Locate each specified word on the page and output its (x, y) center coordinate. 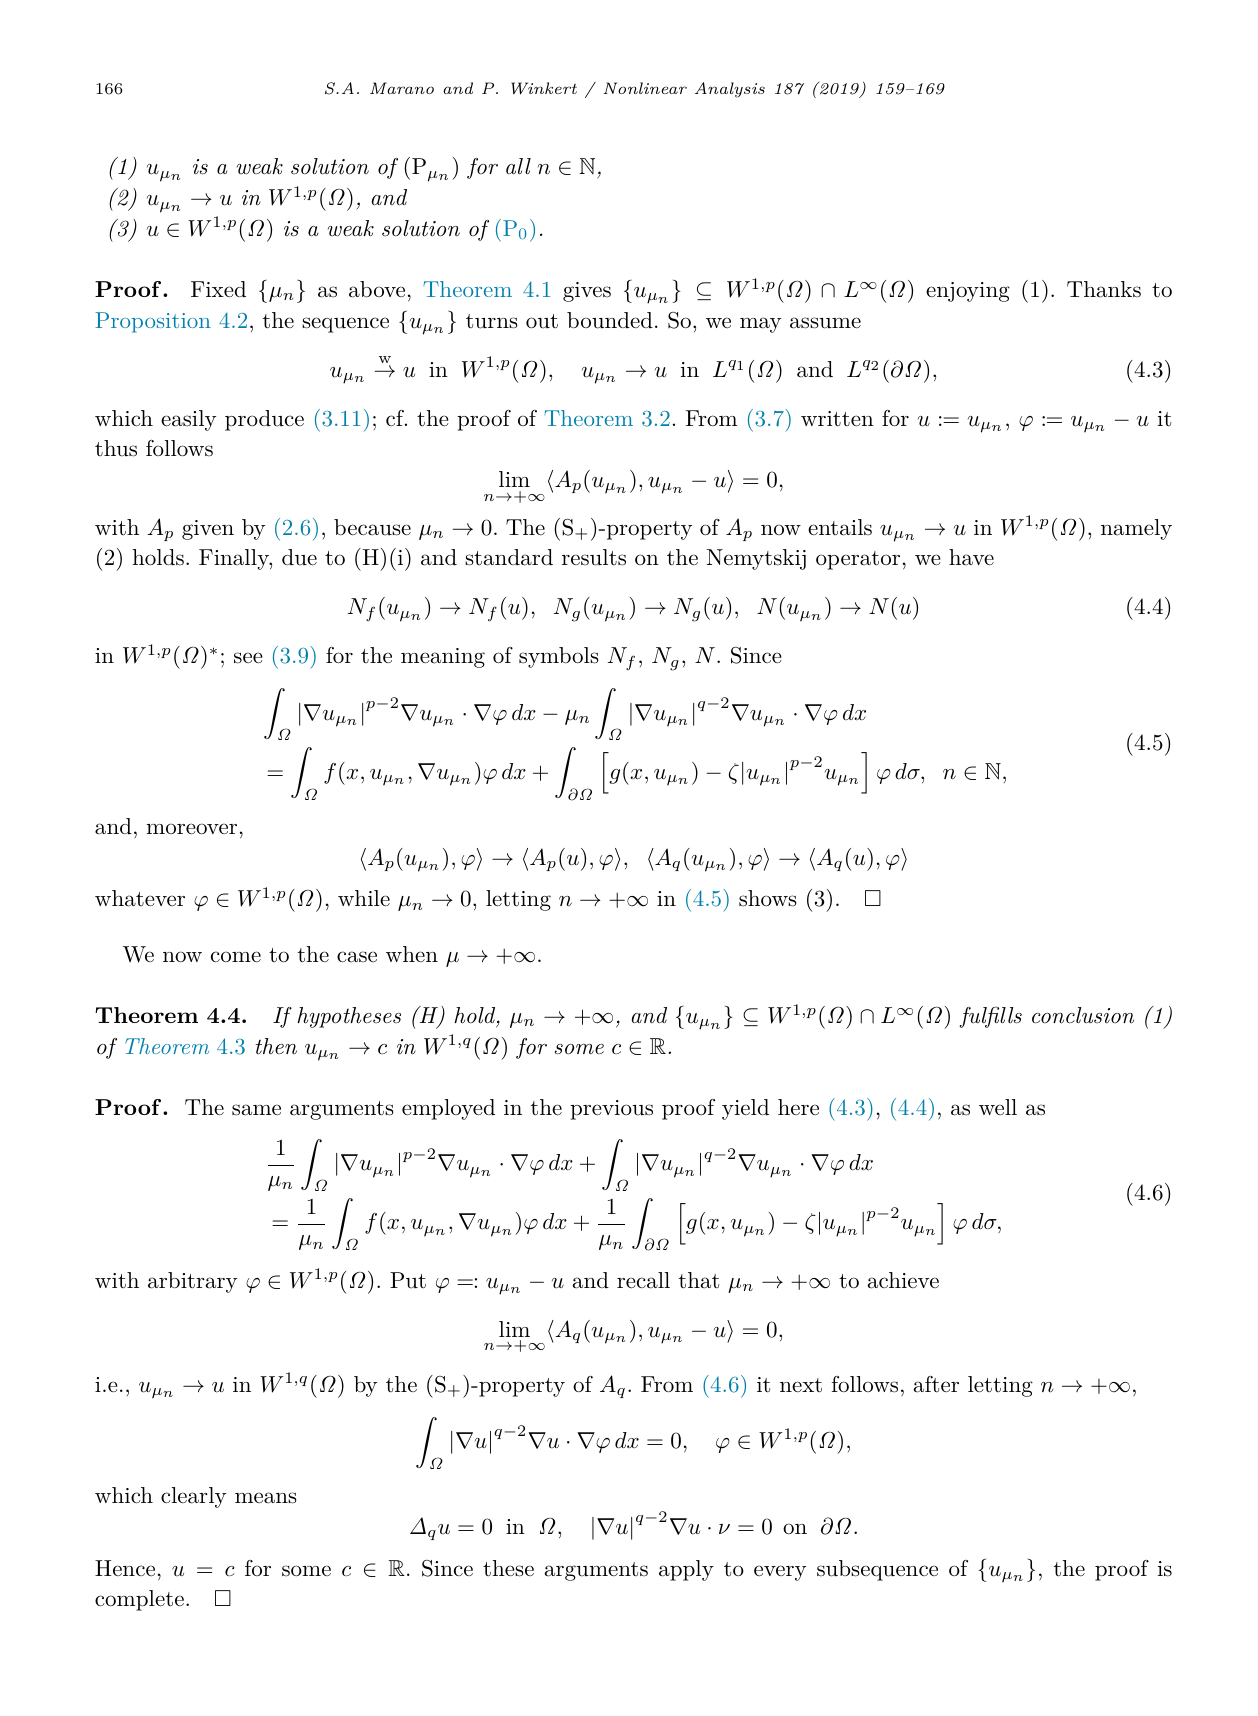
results (594, 557)
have (971, 557)
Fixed (218, 289)
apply (686, 1570)
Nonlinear (645, 88)
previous (611, 1110)
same (256, 1110)
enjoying (968, 292)
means (266, 1498)
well (998, 1107)
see (248, 658)
